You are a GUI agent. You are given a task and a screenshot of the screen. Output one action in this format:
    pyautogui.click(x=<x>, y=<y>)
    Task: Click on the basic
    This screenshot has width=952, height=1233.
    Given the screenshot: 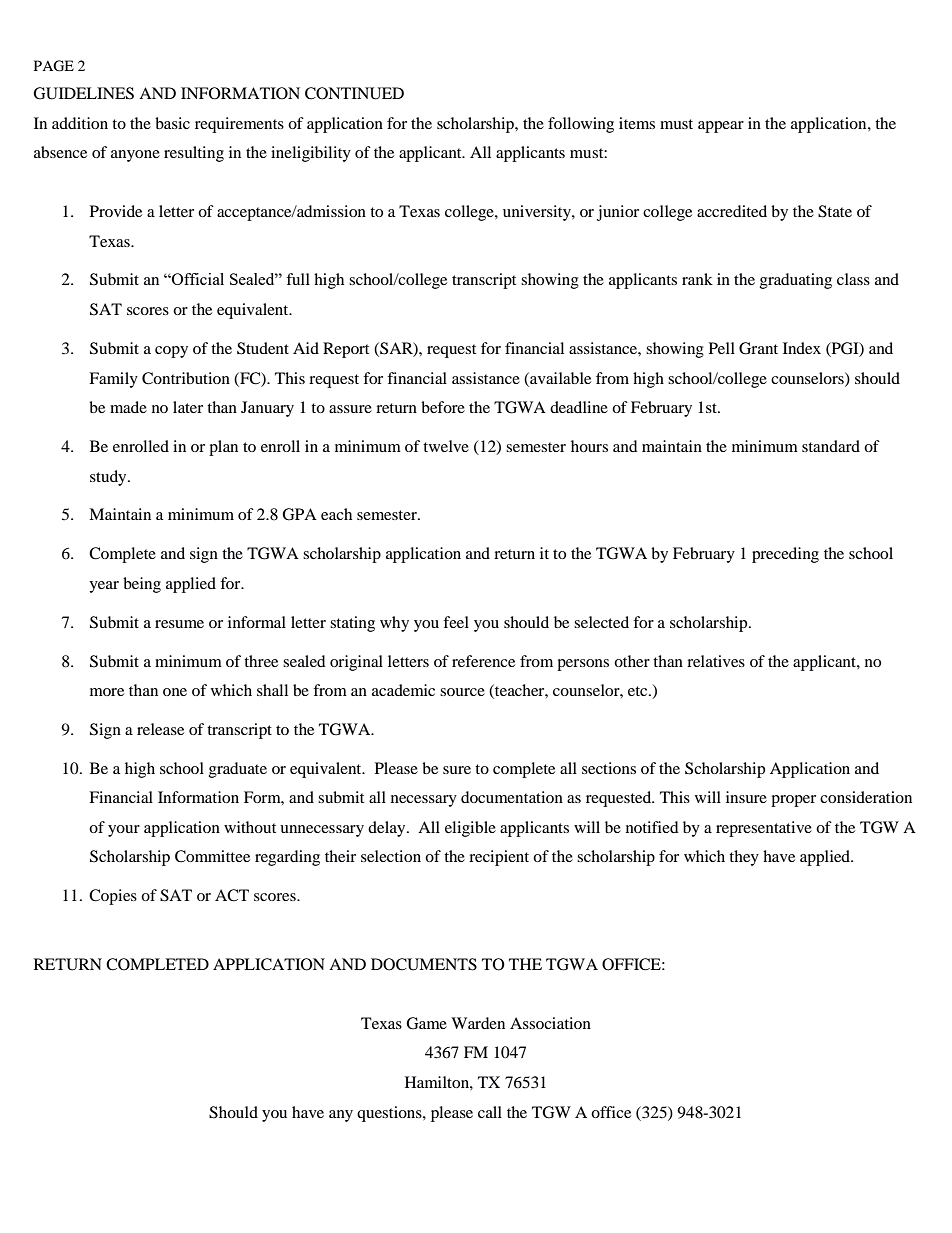 What is the action you would take?
    pyautogui.click(x=172, y=123)
